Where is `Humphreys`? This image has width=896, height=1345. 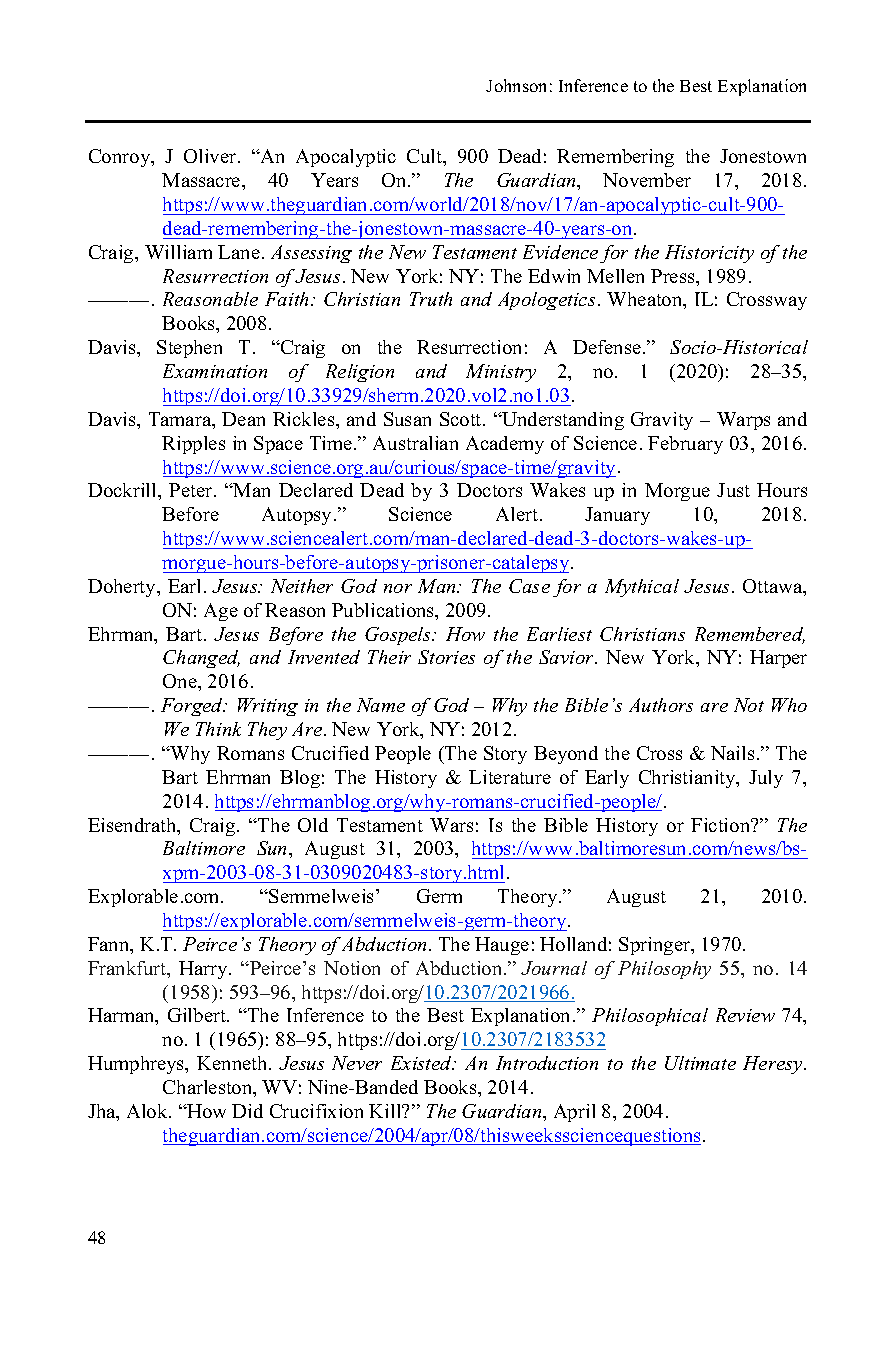
Humphreys is located at coordinates (137, 1065).
